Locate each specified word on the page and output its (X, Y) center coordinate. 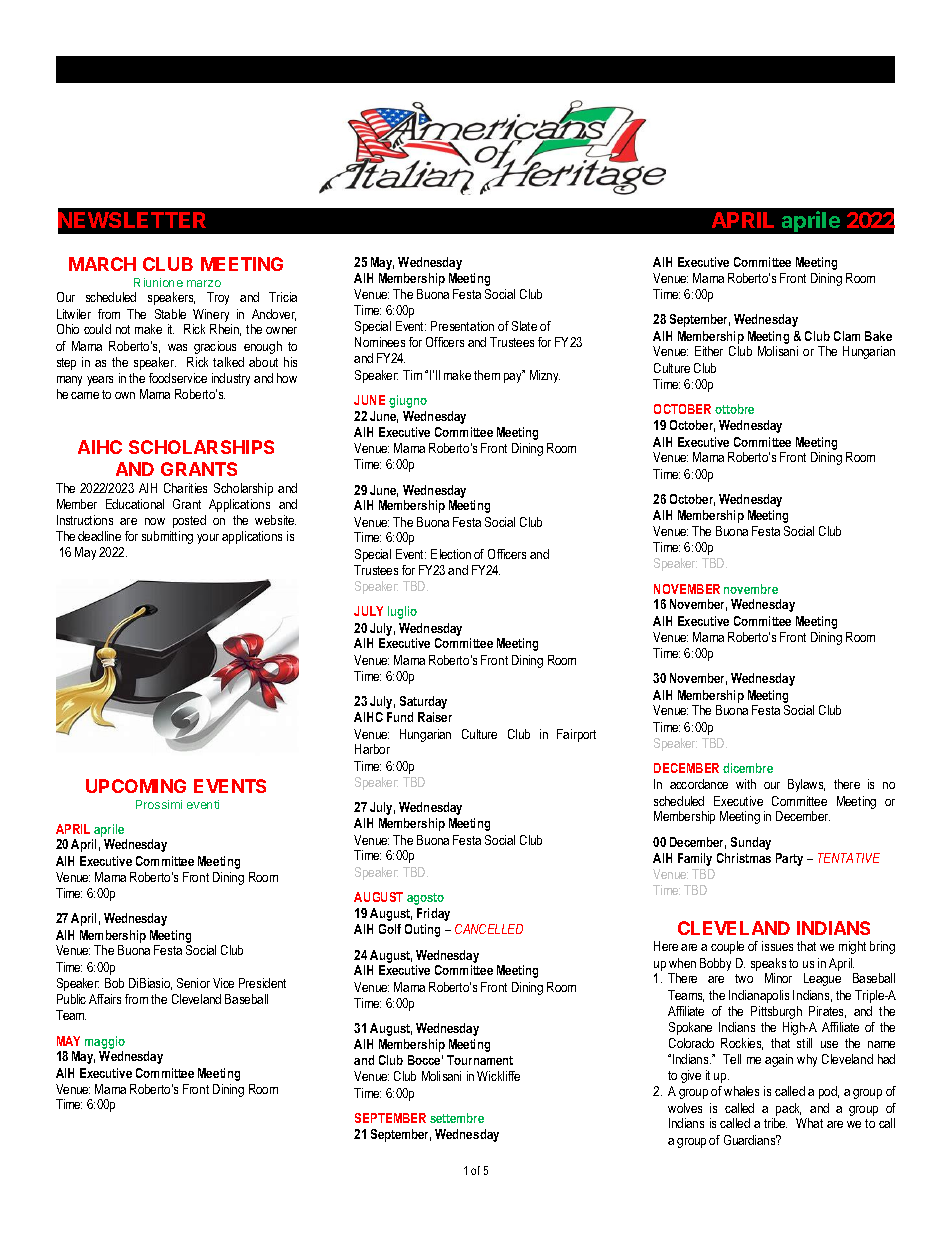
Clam (847, 336)
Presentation (462, 326)
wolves (685, 1108)
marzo (204, 283)
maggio (105, 1042)
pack (788, 1109)
